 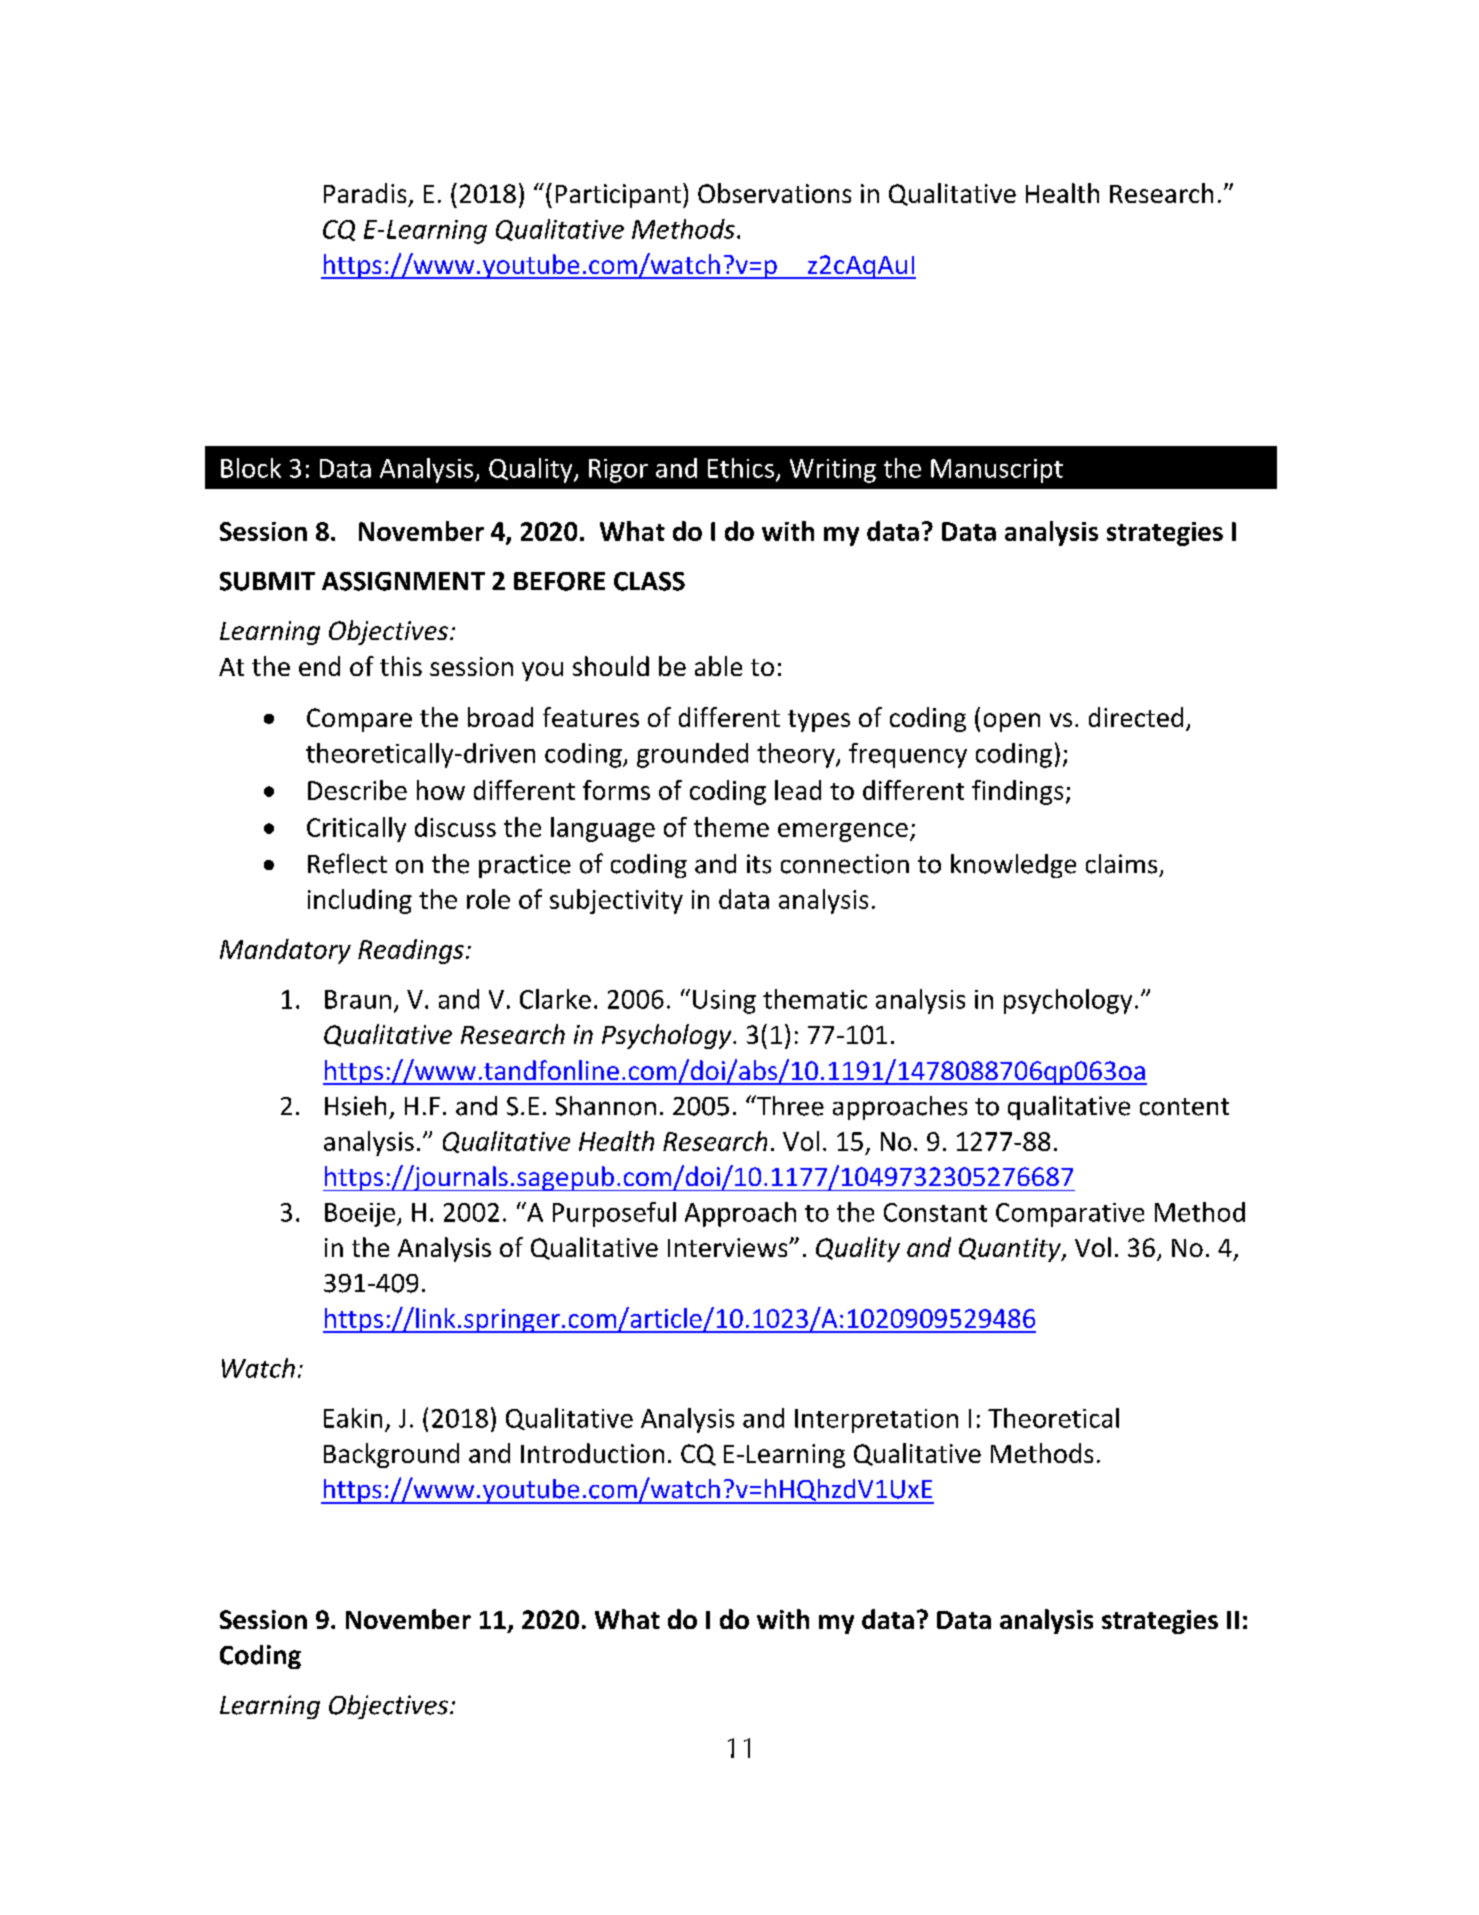 I want to click on Manuscript, so click(x=997, y=471).
